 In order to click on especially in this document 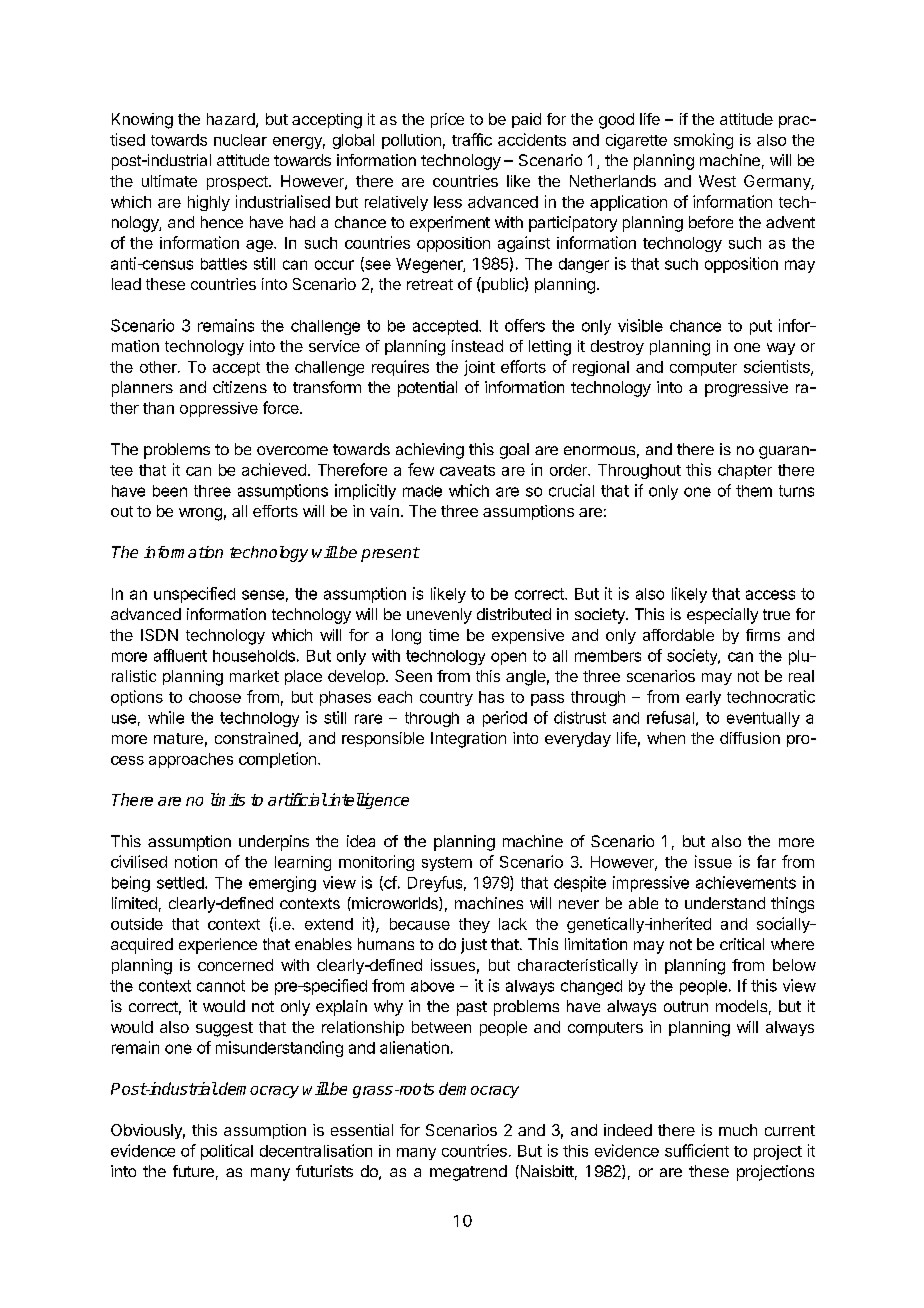, I will do `click(722, 616)`.
